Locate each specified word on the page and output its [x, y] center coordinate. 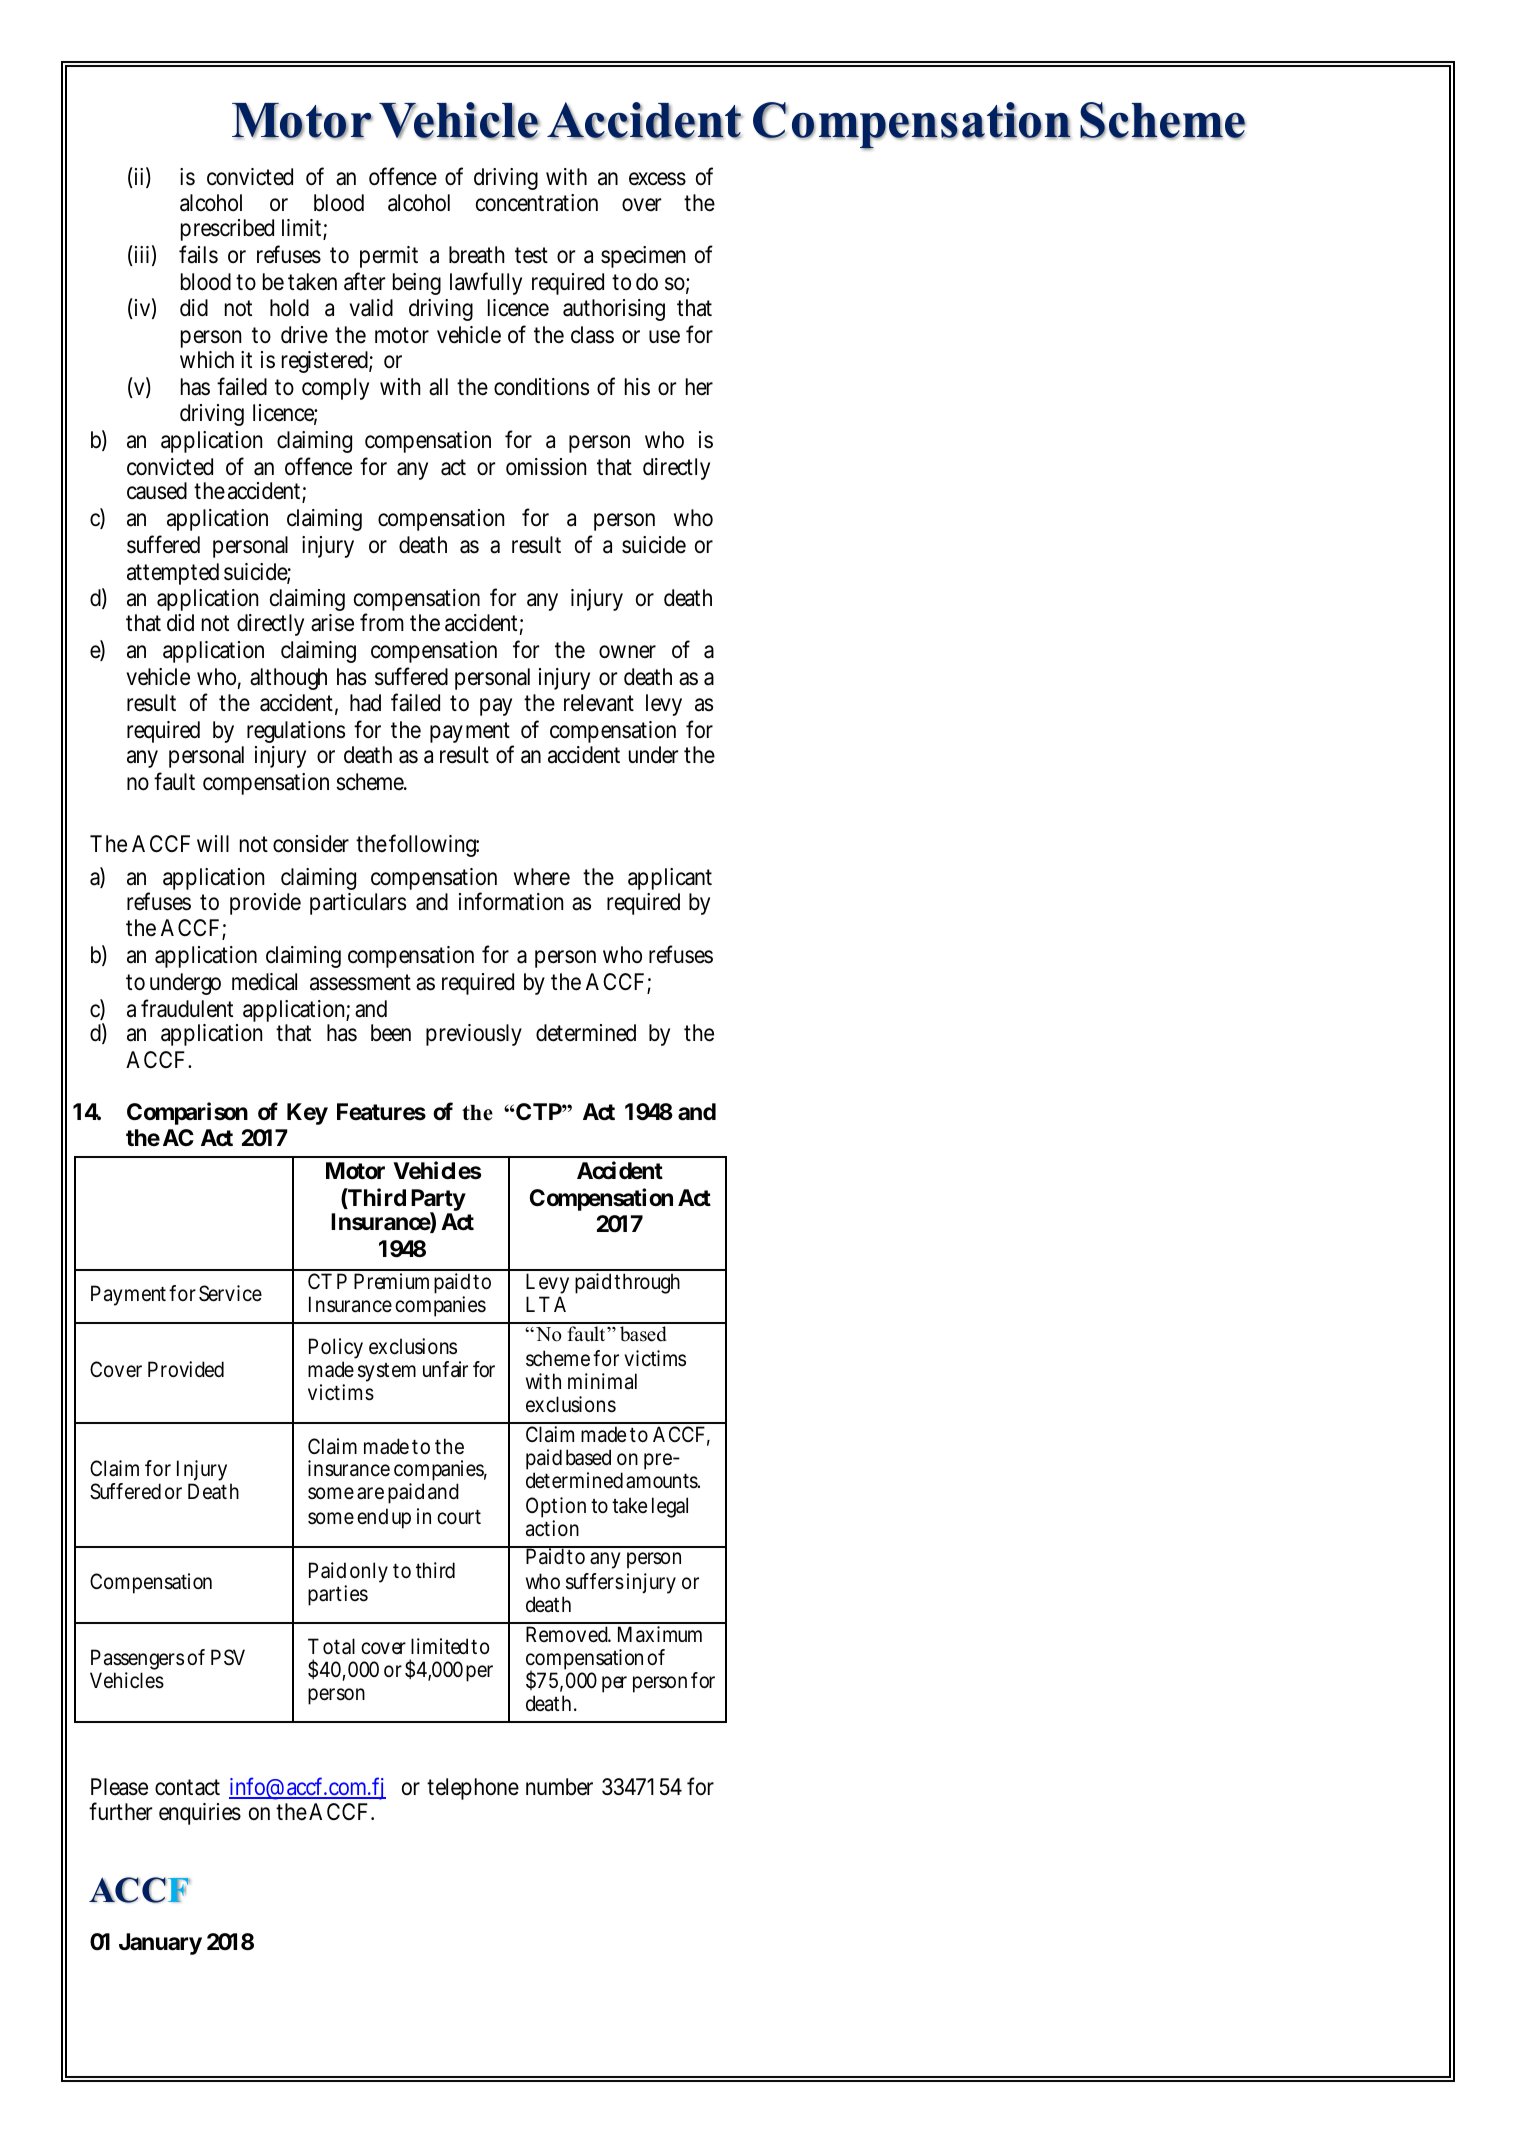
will [213, 843]
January [160, 1944]
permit [389, 257]
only [369, 1572]
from [382, 623]
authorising [614, 310]
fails [198, 254]
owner [627, 652]
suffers [595, 1581]
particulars [358, 904]
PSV [228, 1657]
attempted [173, 574]
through [647, 1283]
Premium [391, 1281]
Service [230, 1293]
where [542, 877]
